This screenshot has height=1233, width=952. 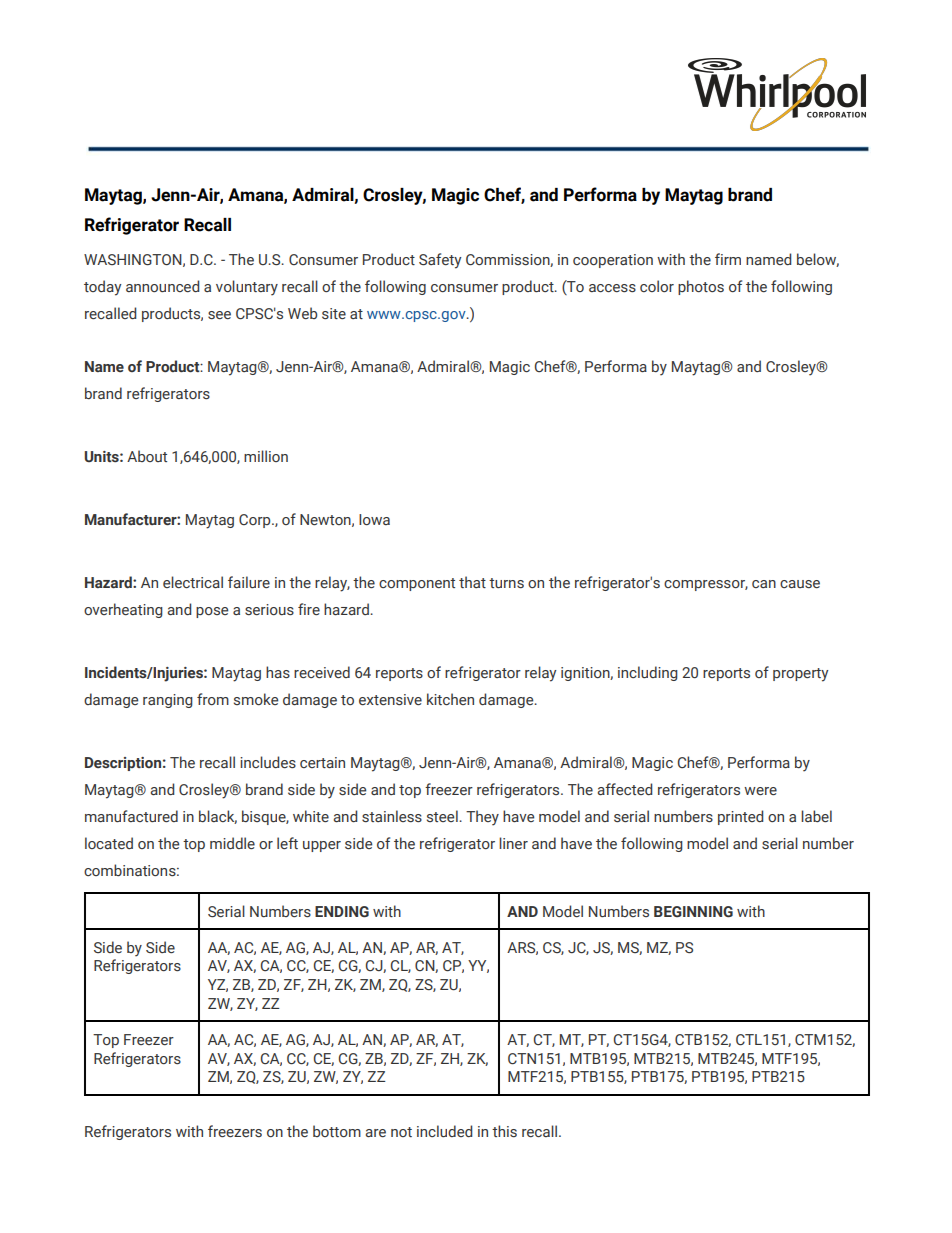 I want to click on middle, so click(x=232, y=843).
